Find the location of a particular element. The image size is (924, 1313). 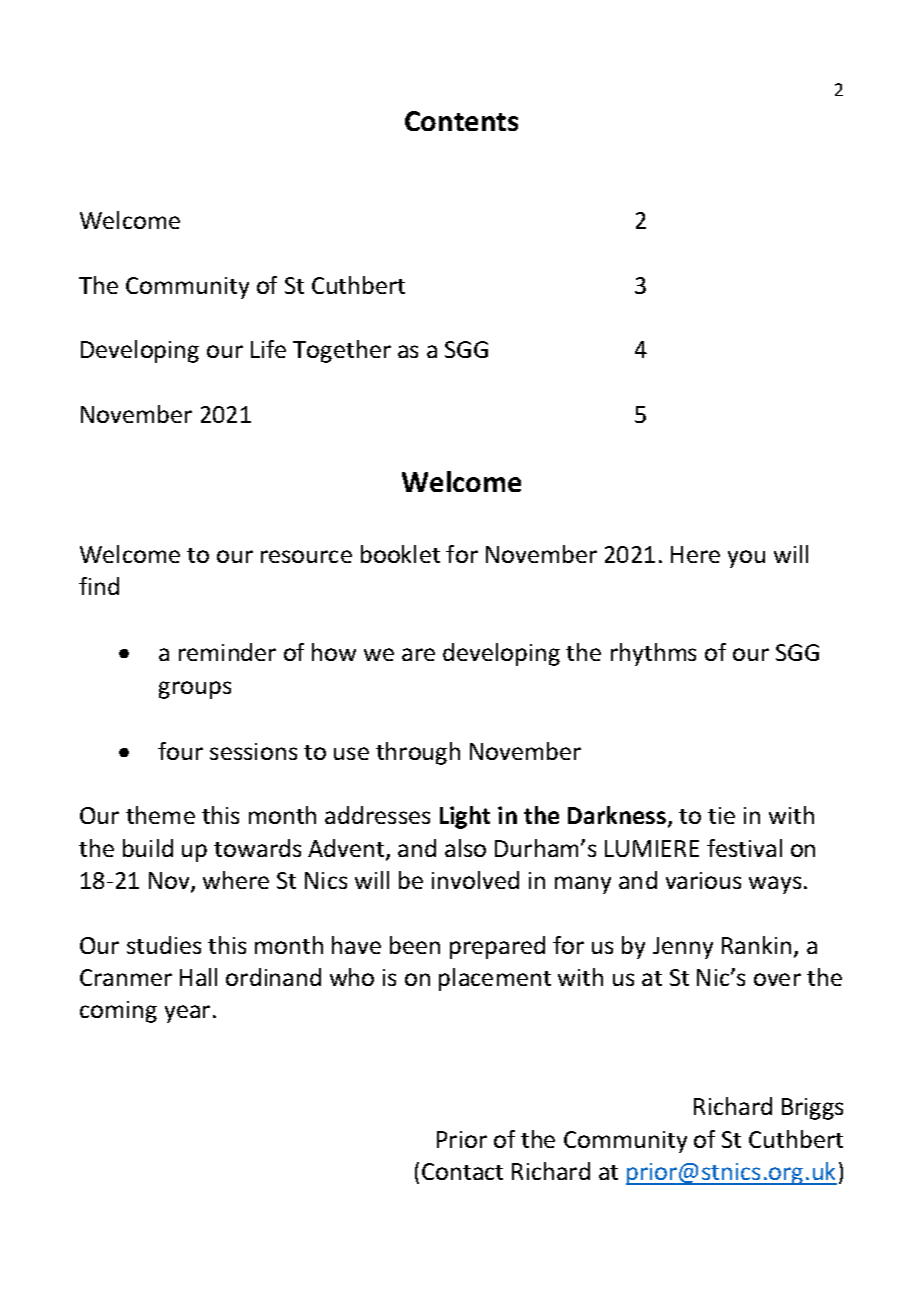

involved is located at coordinates (475, 880).
